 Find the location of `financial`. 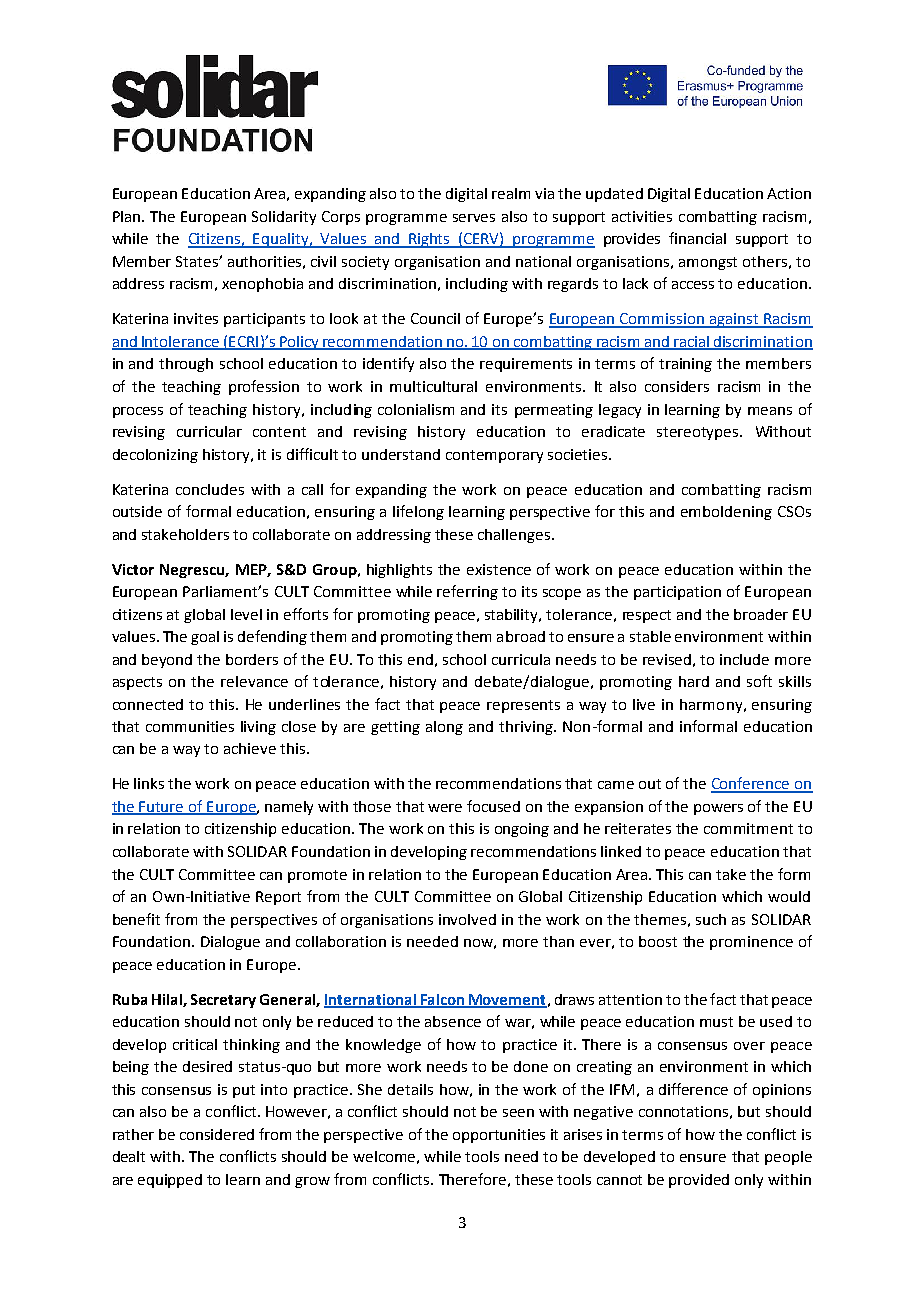

financial is located at coordinates (697, 238).
